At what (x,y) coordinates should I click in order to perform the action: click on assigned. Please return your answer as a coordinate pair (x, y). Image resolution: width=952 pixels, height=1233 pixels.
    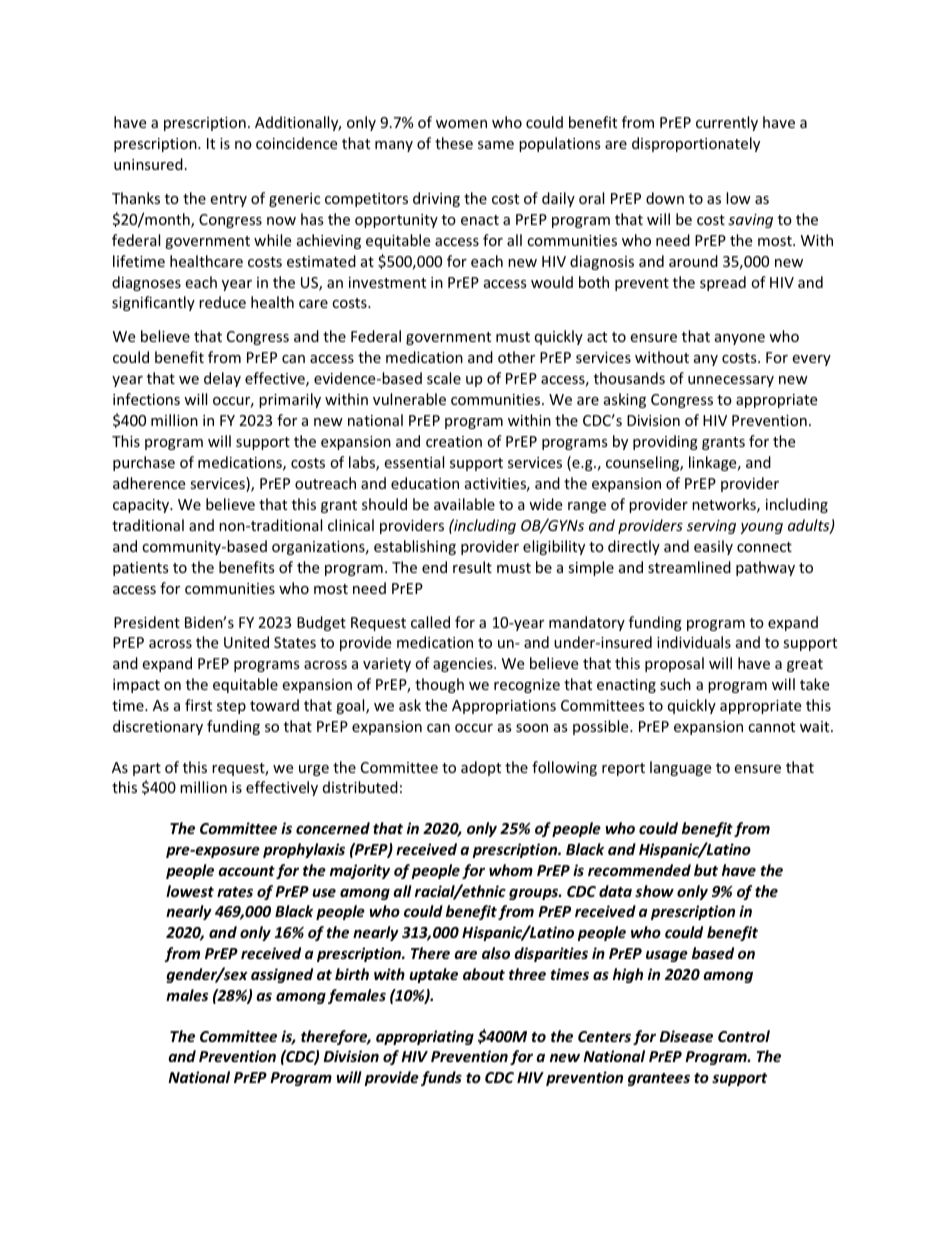
    Looking at the image, I should click on (282, 975).
